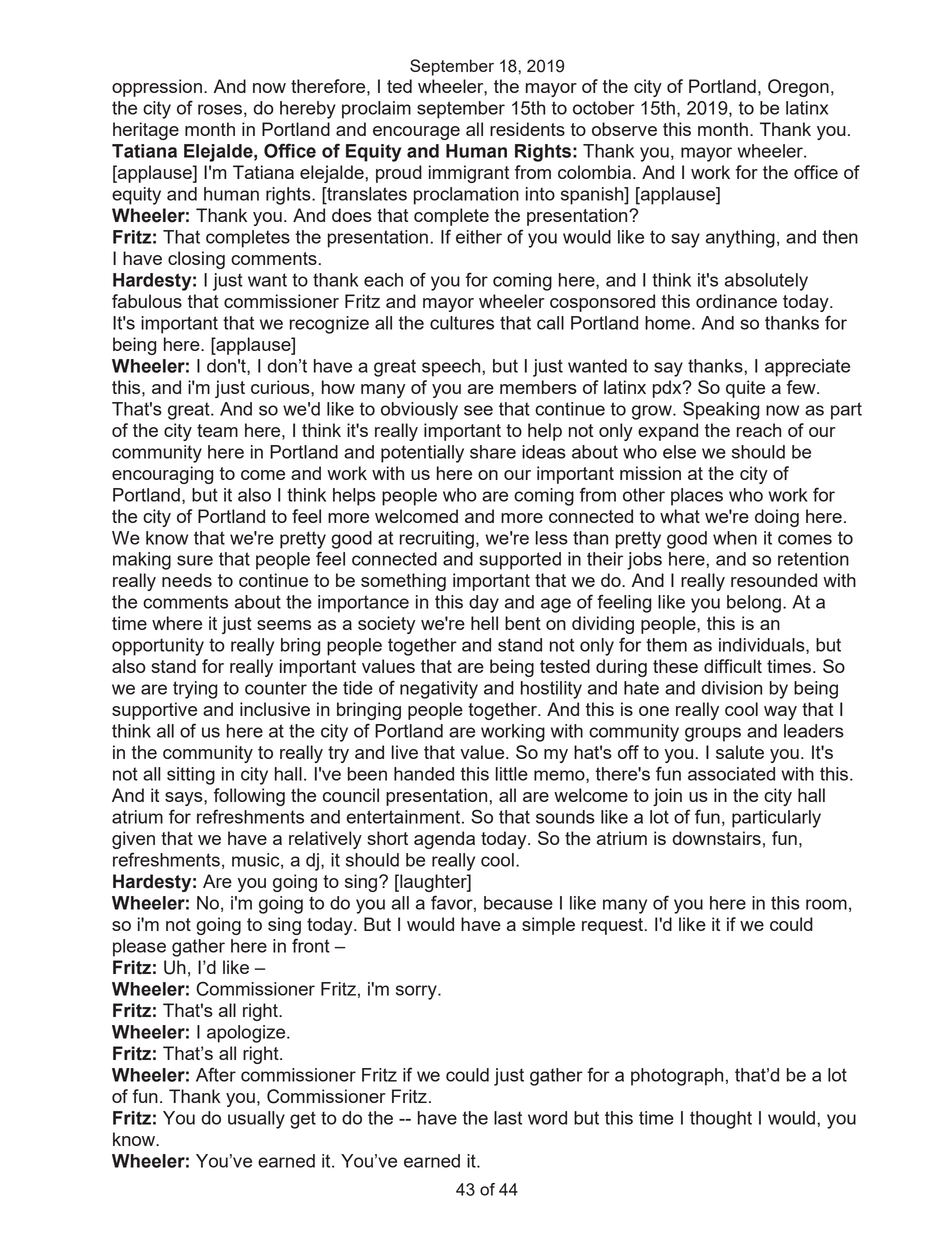 Image resolution: width=952 pixels, height=1233 pixels. What do you see at coordinates (217, 430) in the image?
I see `team` at bounding box center [217, 430].
